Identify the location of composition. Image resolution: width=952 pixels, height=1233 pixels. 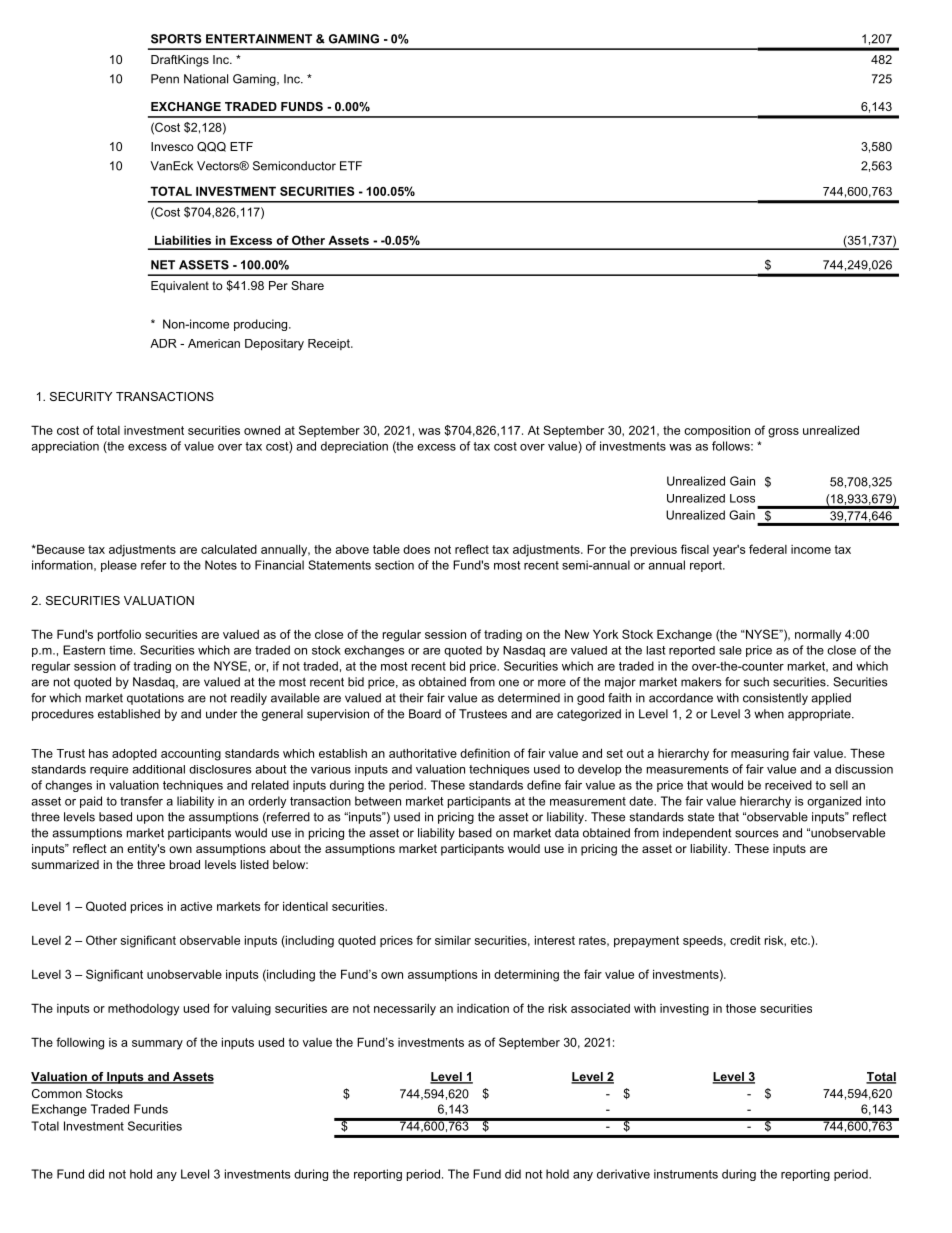
(717, 431).
